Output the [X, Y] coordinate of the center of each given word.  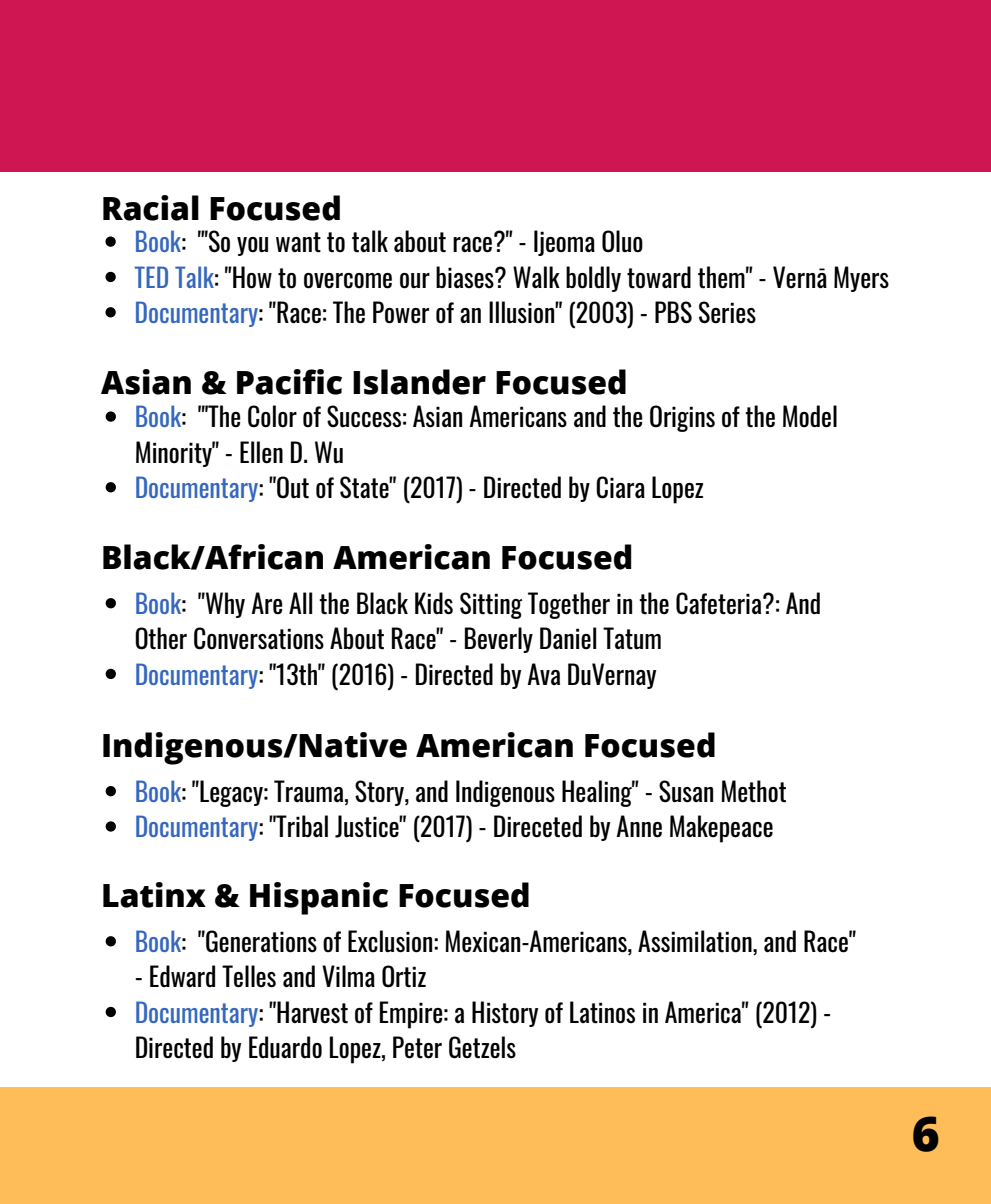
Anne [639, 826]
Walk [536, 277]
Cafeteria [720, 603]
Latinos [602, 1012]
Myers [861, 279]
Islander [419, 382]
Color [272, 416]
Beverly [499, 640]
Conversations [259, 638]
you [252, 246]
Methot [753, 791]
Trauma [310, 792]
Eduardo [285, 1047]
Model [810, 416]
